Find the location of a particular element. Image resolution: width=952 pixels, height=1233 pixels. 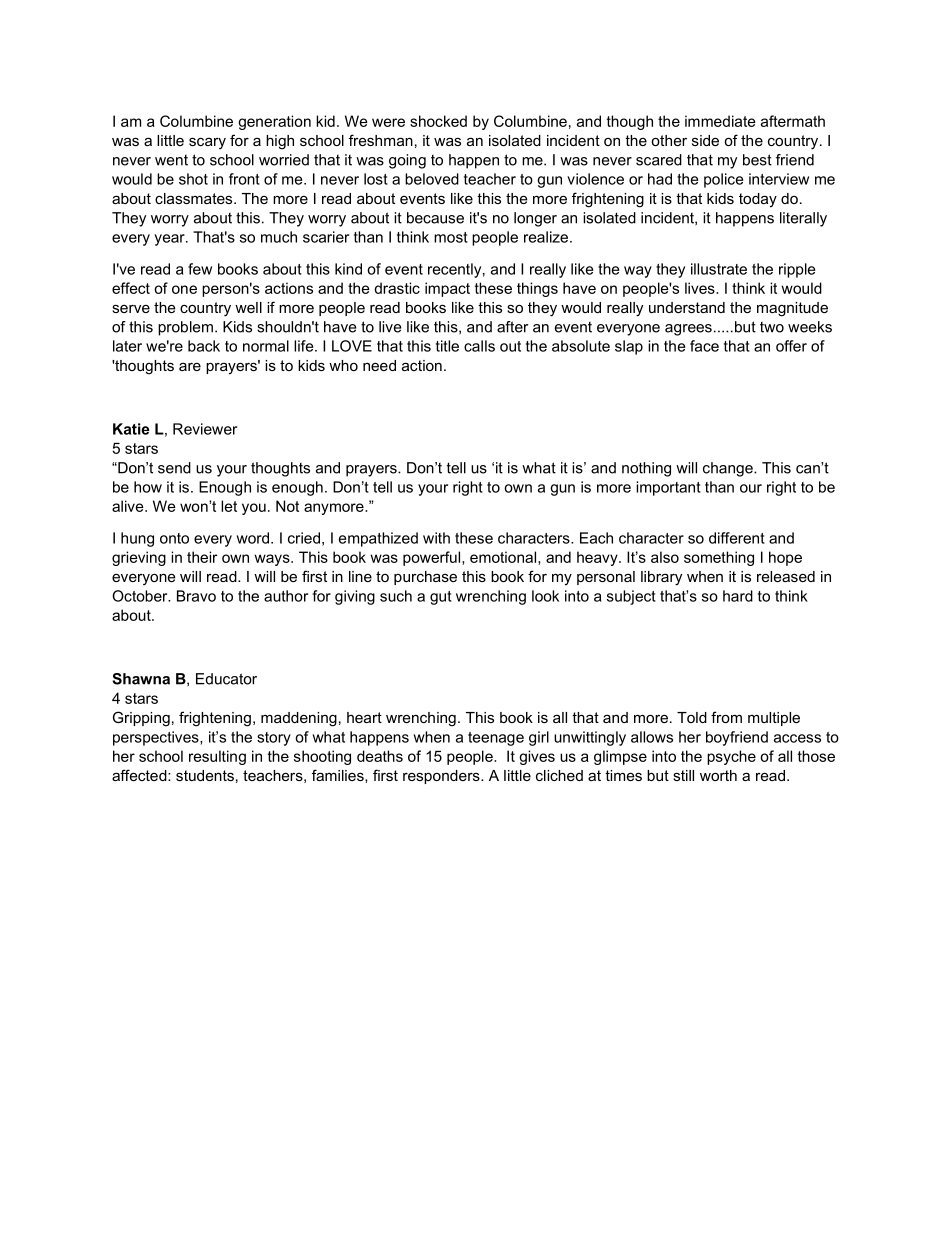

Reviewer is located at coordinates (205, 429).
